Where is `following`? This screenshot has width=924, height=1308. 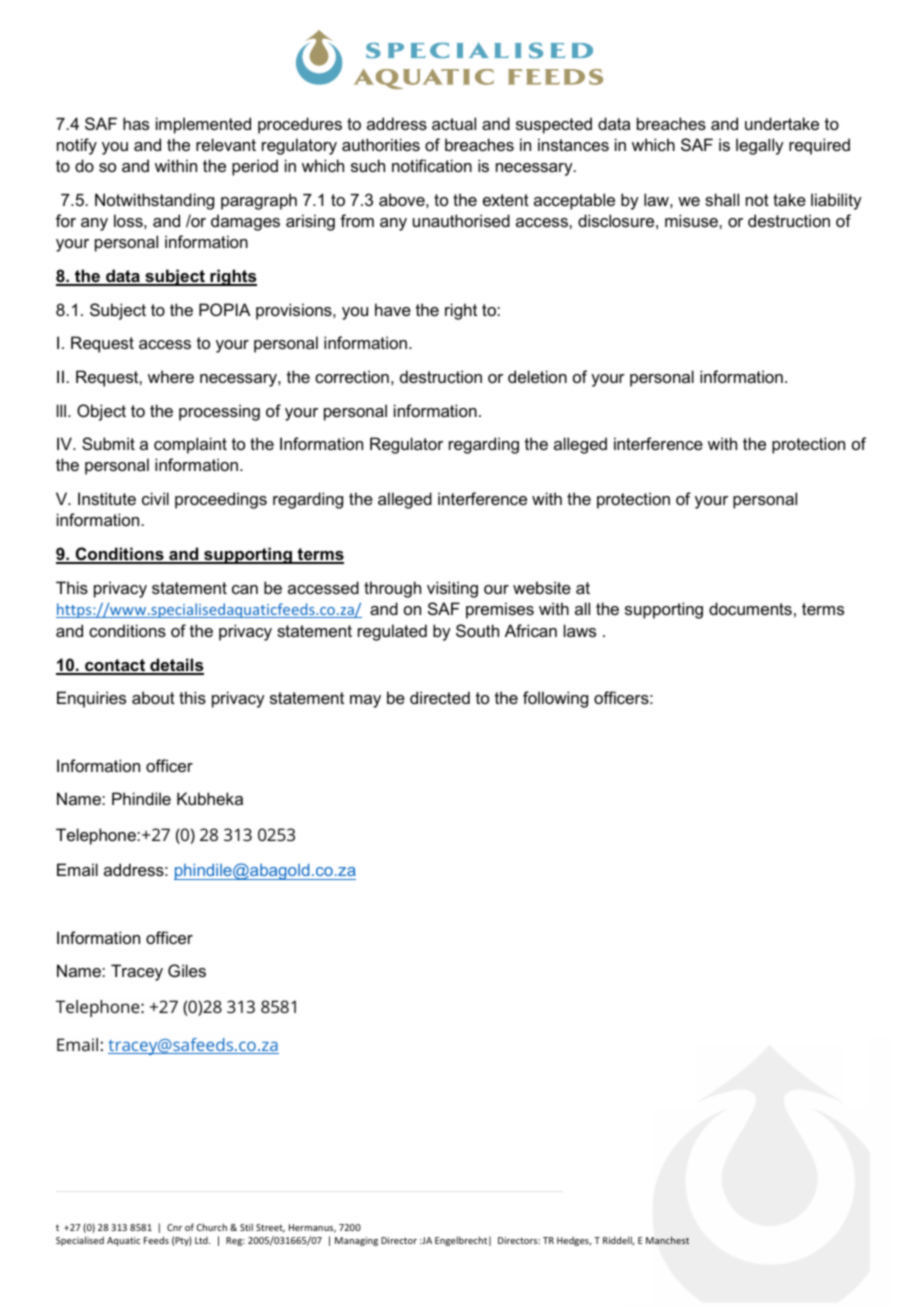 following is located at coordinates (555, 699).
